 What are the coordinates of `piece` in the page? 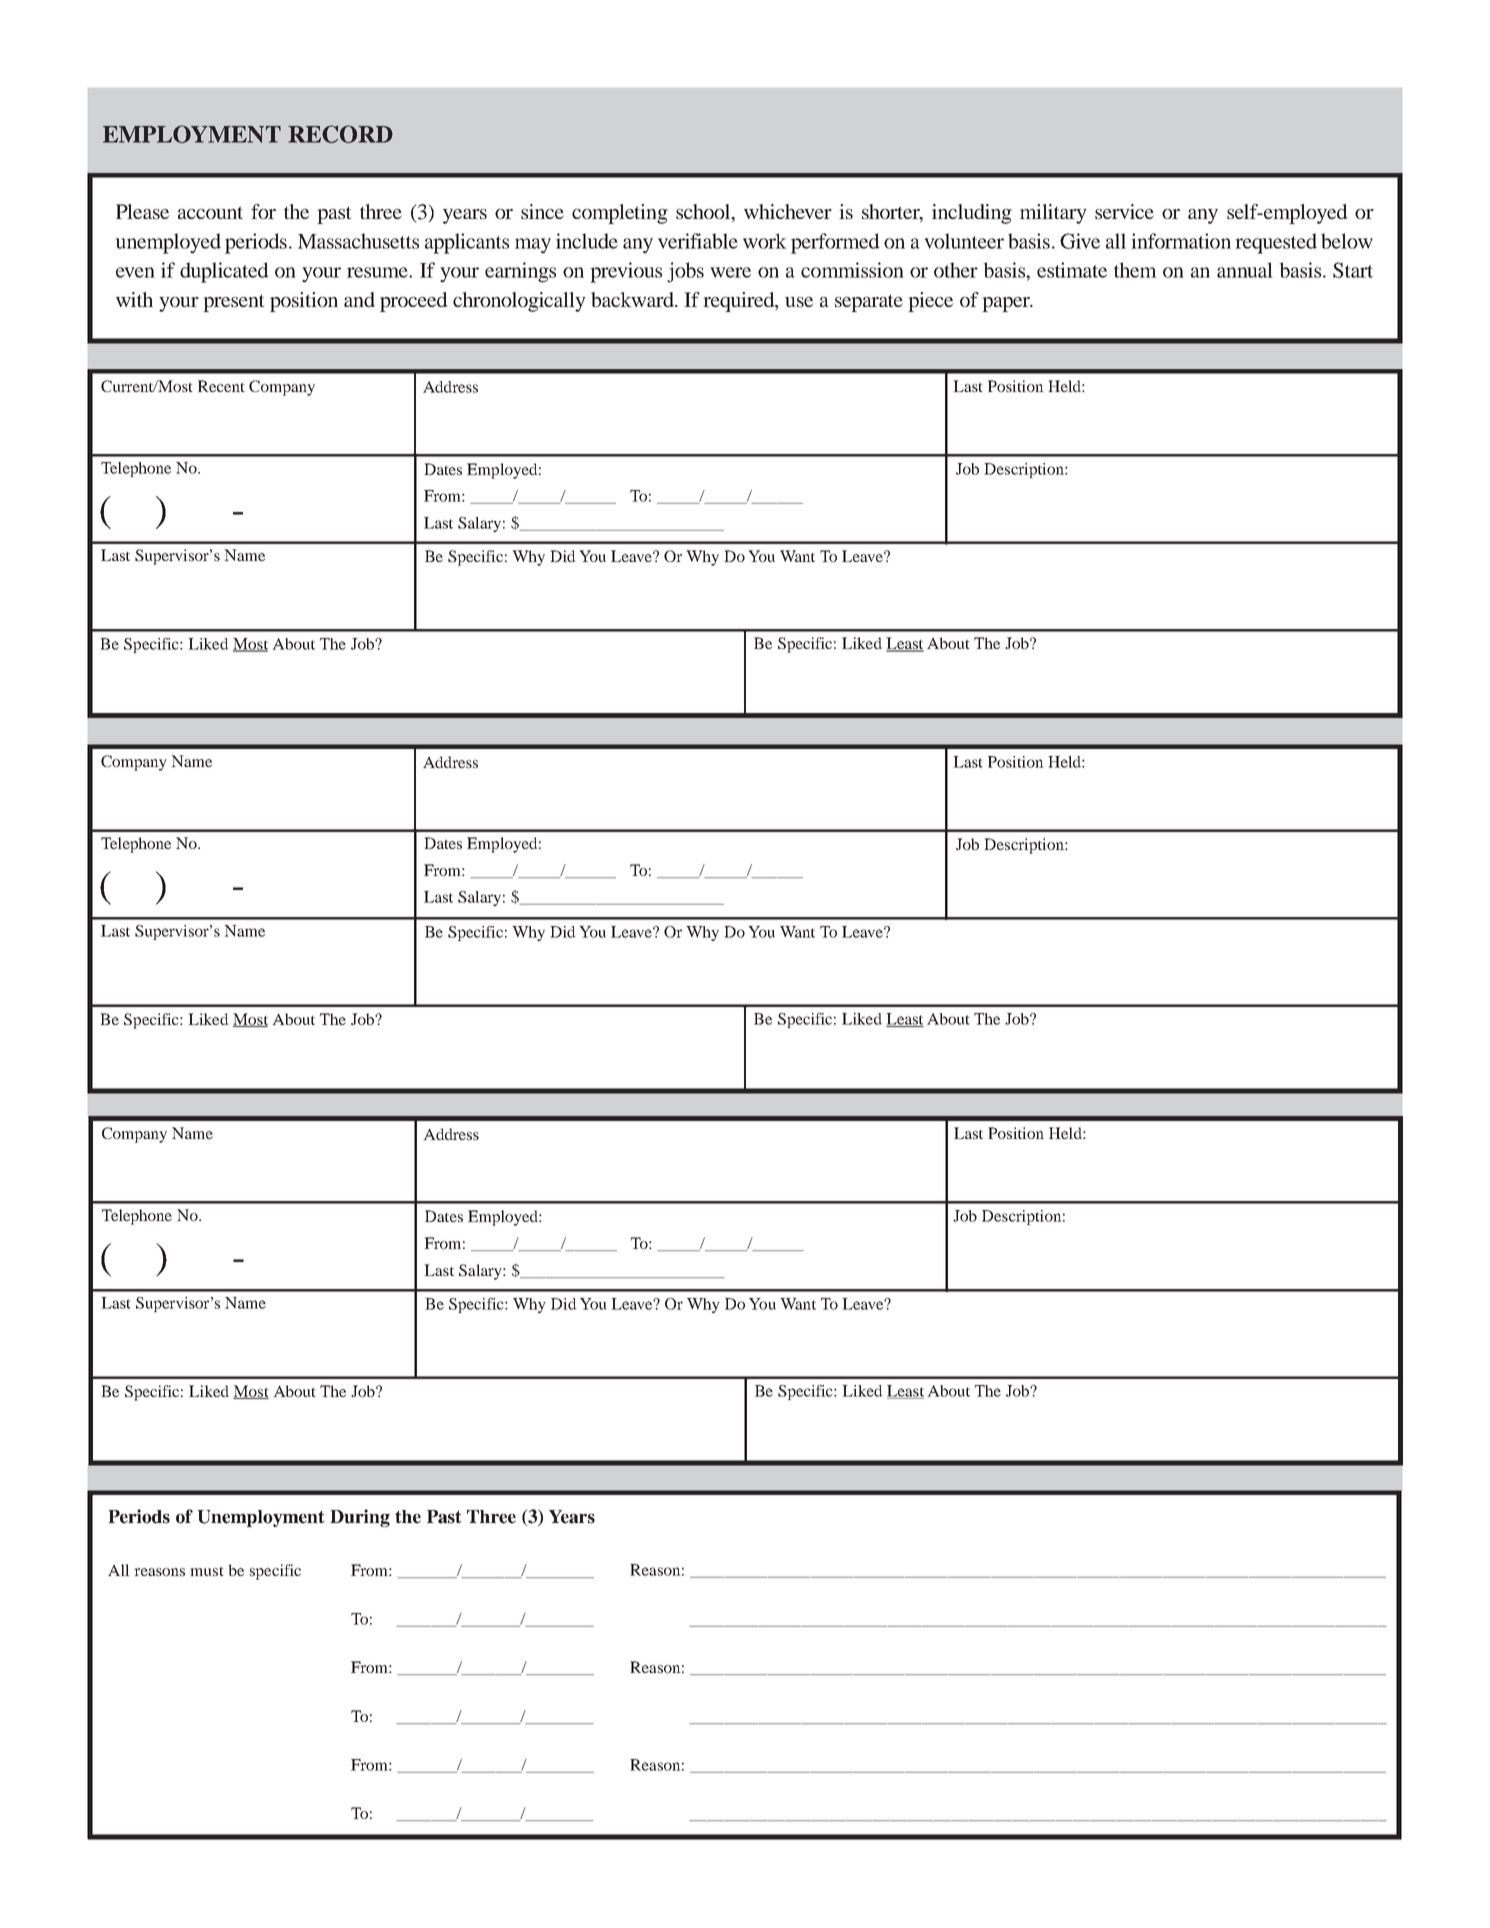 It's located at (930, 302).
